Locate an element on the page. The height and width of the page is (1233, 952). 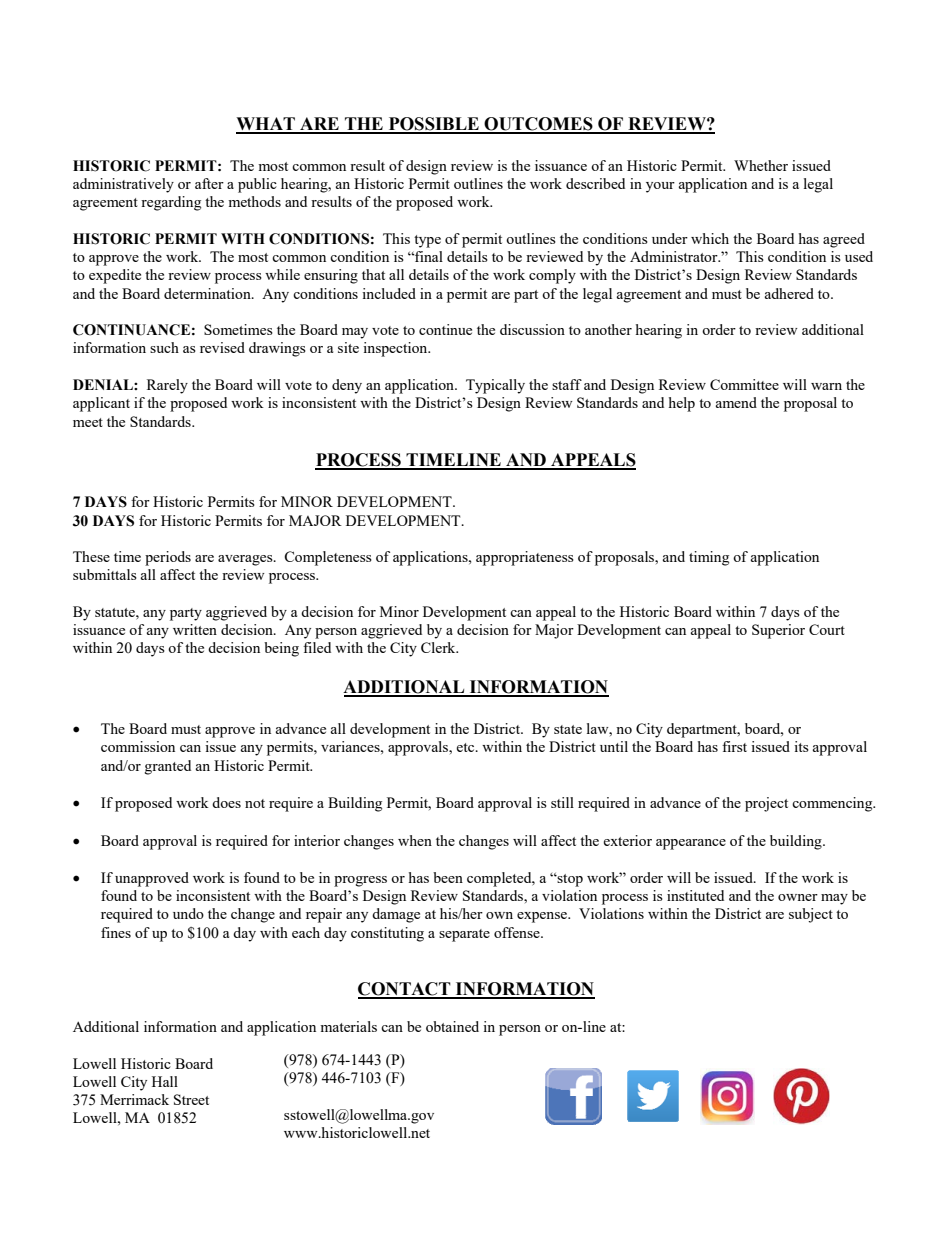
meet is located at coordinates (88, 422).
